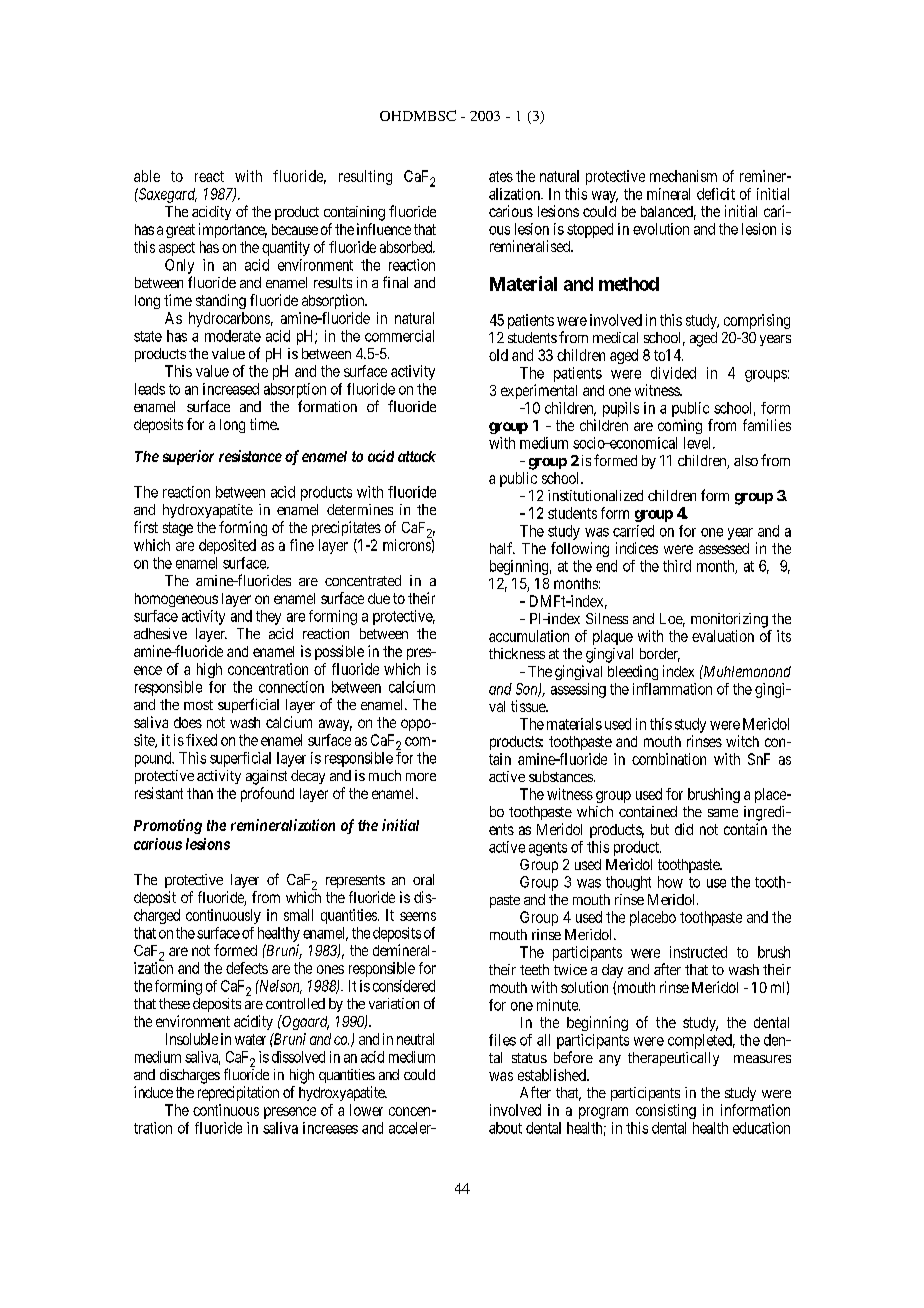 The width and height of the screenshot is (924, 1308). I want to click on than, so click(200, 793).
